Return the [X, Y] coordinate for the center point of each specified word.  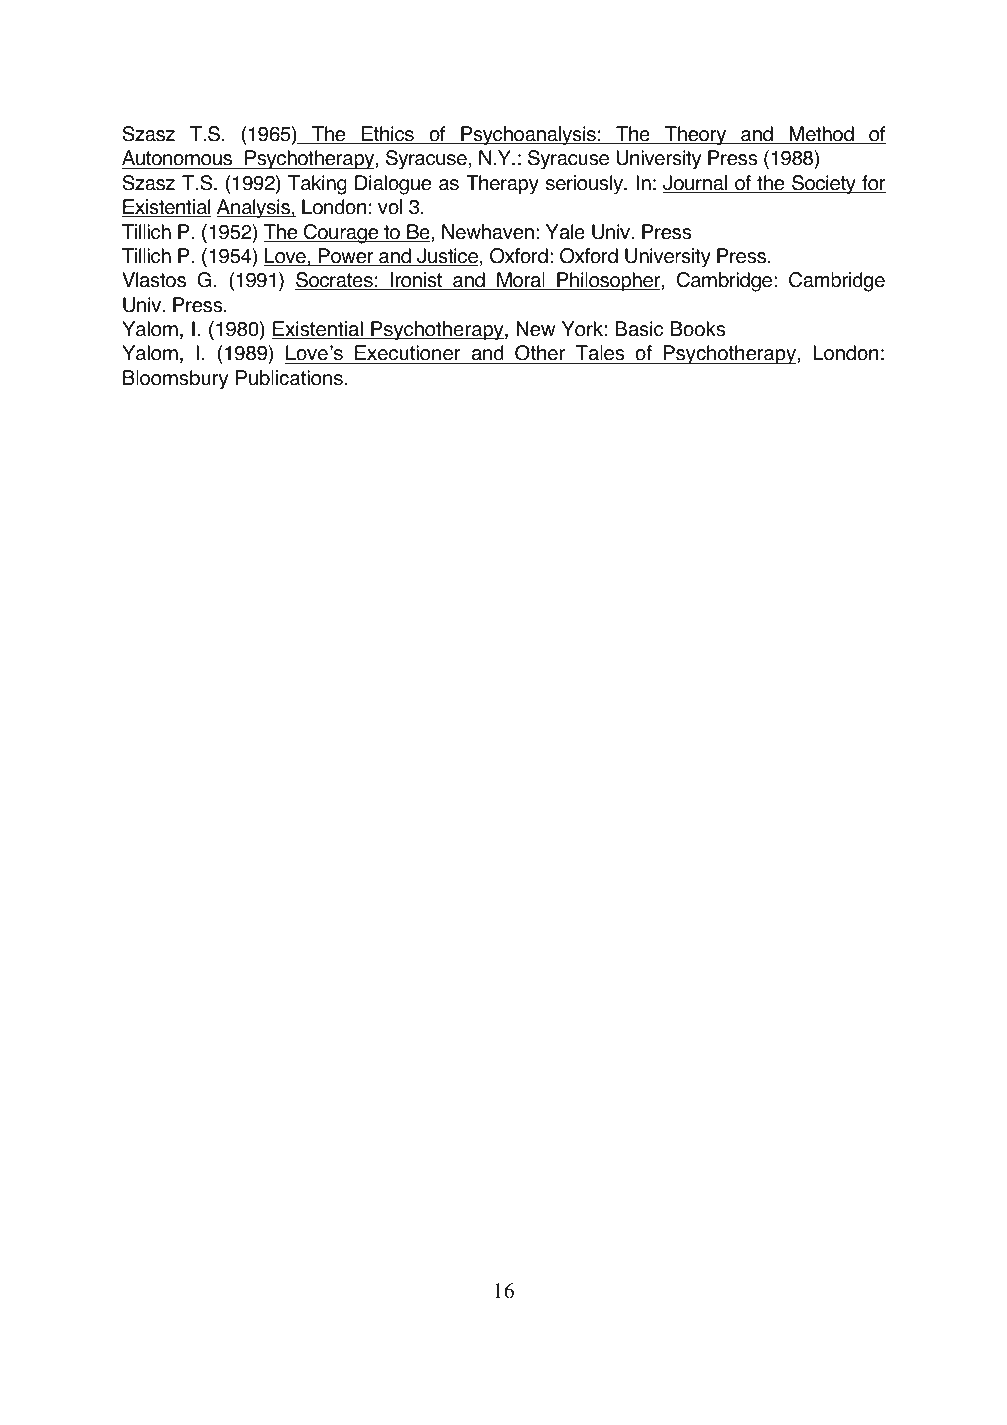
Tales [600, 354]
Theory [695, 136]
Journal [696, 184]
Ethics [388, 135]
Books [698, 329]
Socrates [335, 281]
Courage [341, 234]
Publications [289, 378]
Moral [521, 281]
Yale [565, 232]
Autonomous [178, 159]
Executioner [408, 354]
